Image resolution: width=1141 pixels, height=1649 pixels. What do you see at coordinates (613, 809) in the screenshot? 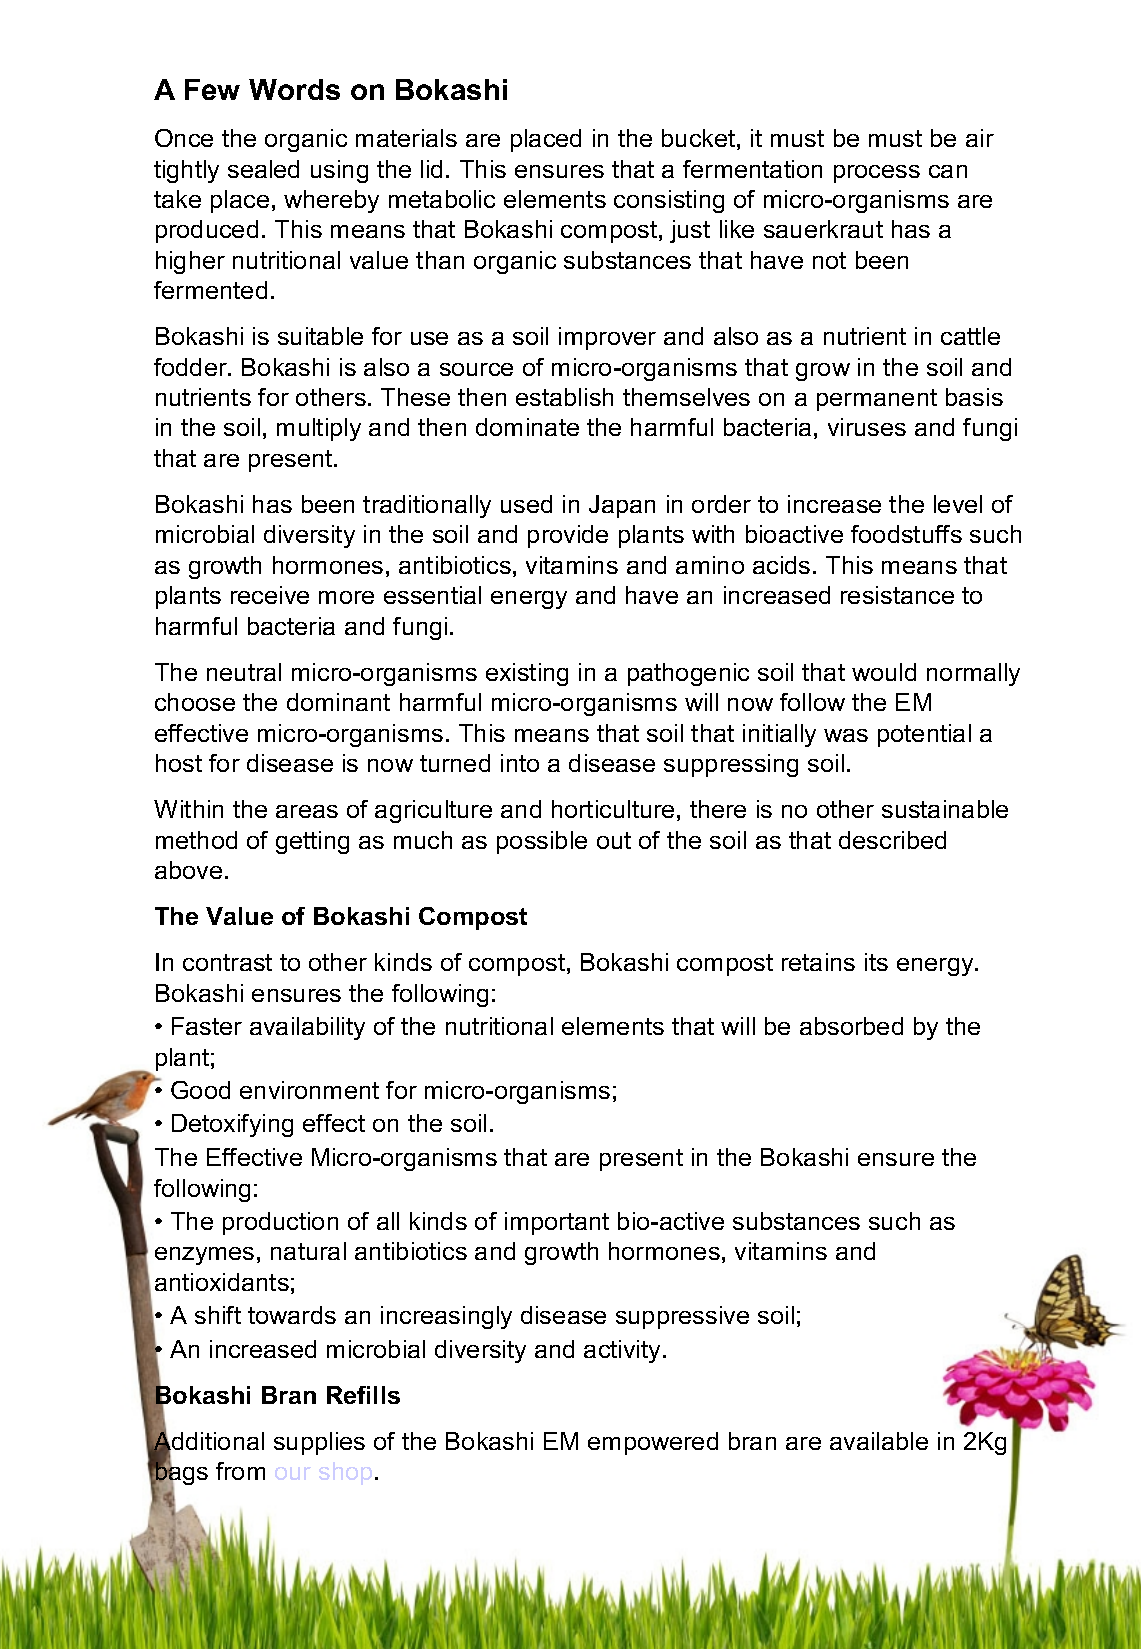
I see `horticulture` at bounding box center [613, 809].
